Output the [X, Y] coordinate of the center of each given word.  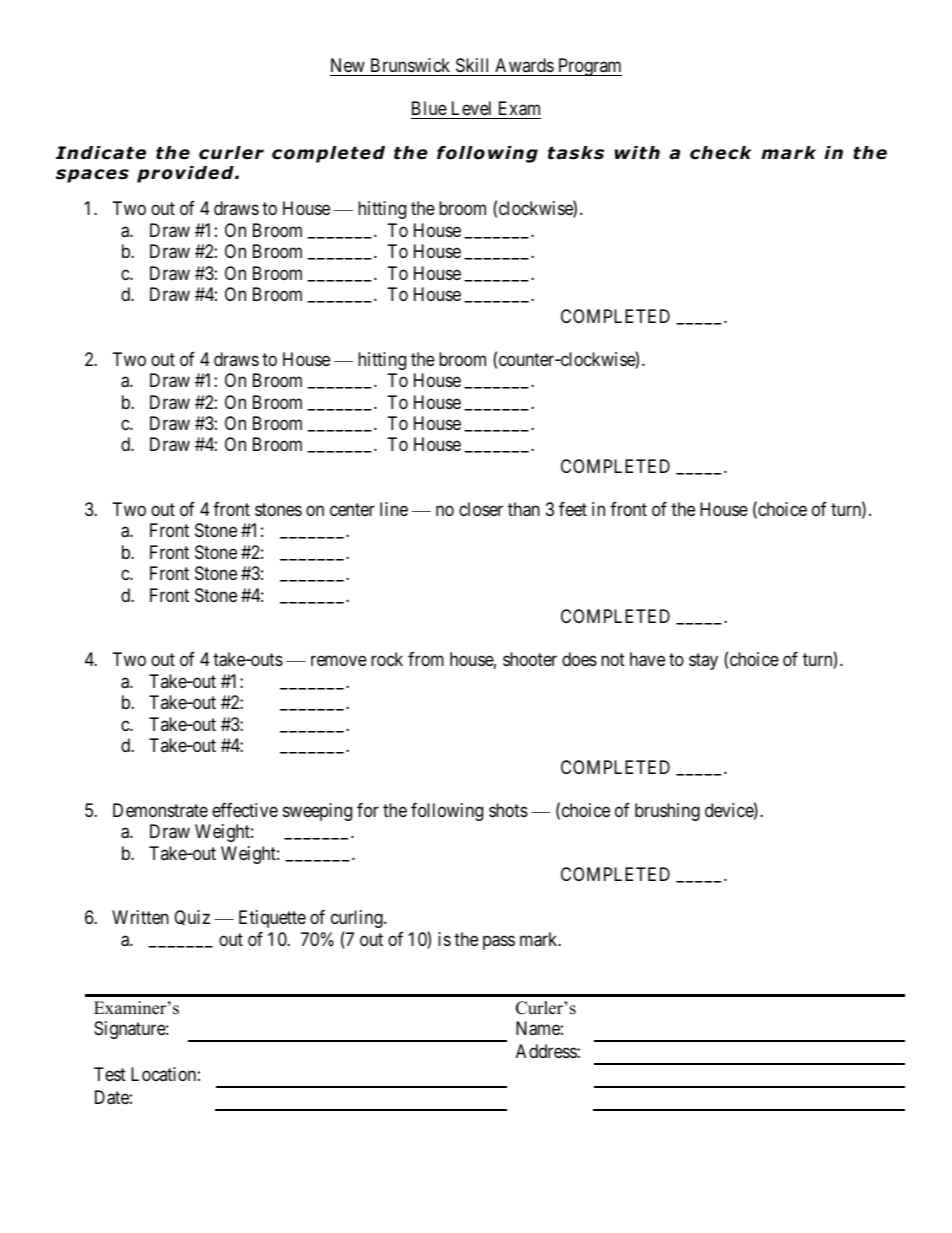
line [394, 509]
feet [573, 509]
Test [110, 1074]
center [352, 509]
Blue [429, 108]
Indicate [101, 153]
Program [589, 67]
